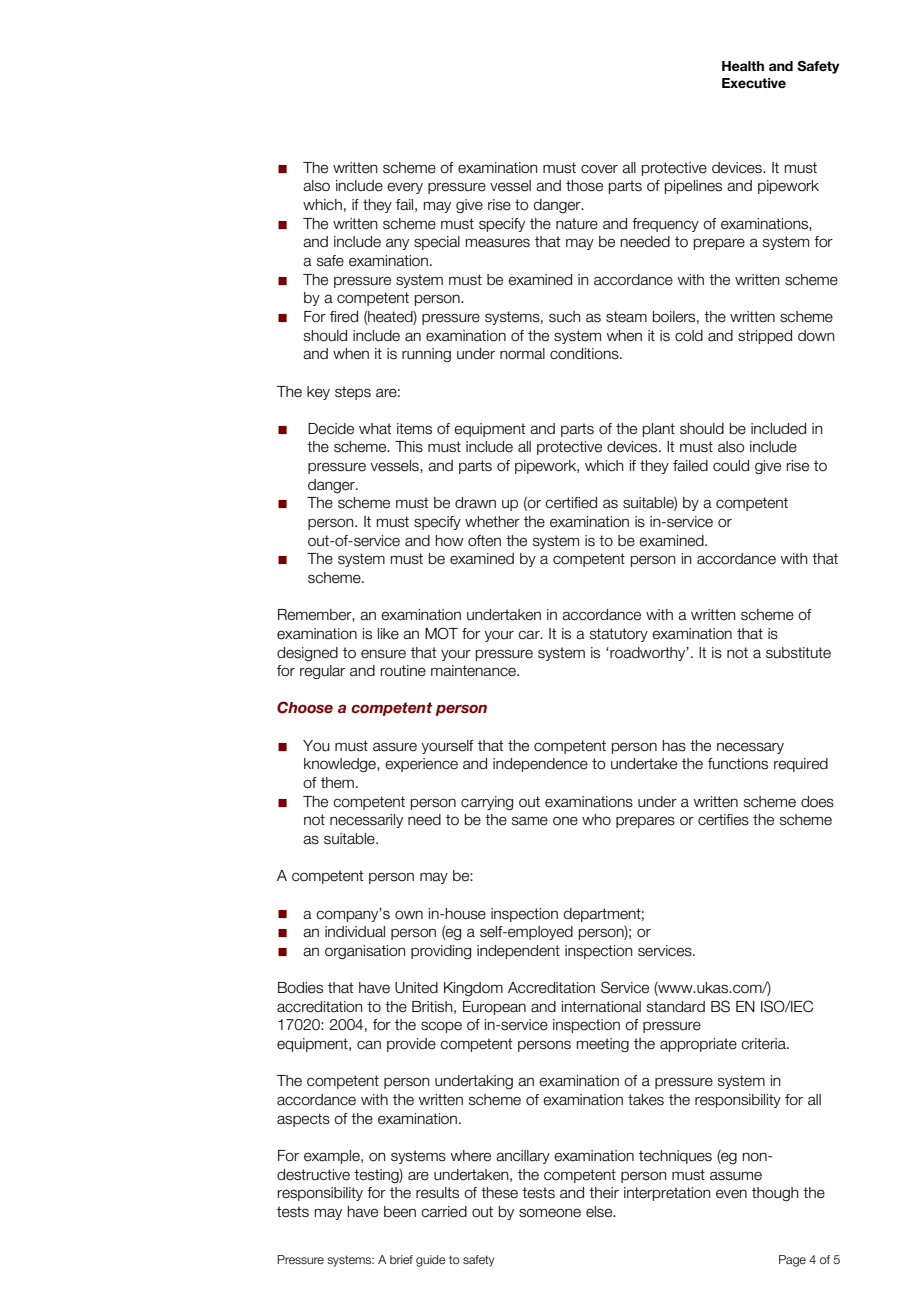 The width and height of the page is (924, 1308). I want to click on someone, so click(550, 1213).
